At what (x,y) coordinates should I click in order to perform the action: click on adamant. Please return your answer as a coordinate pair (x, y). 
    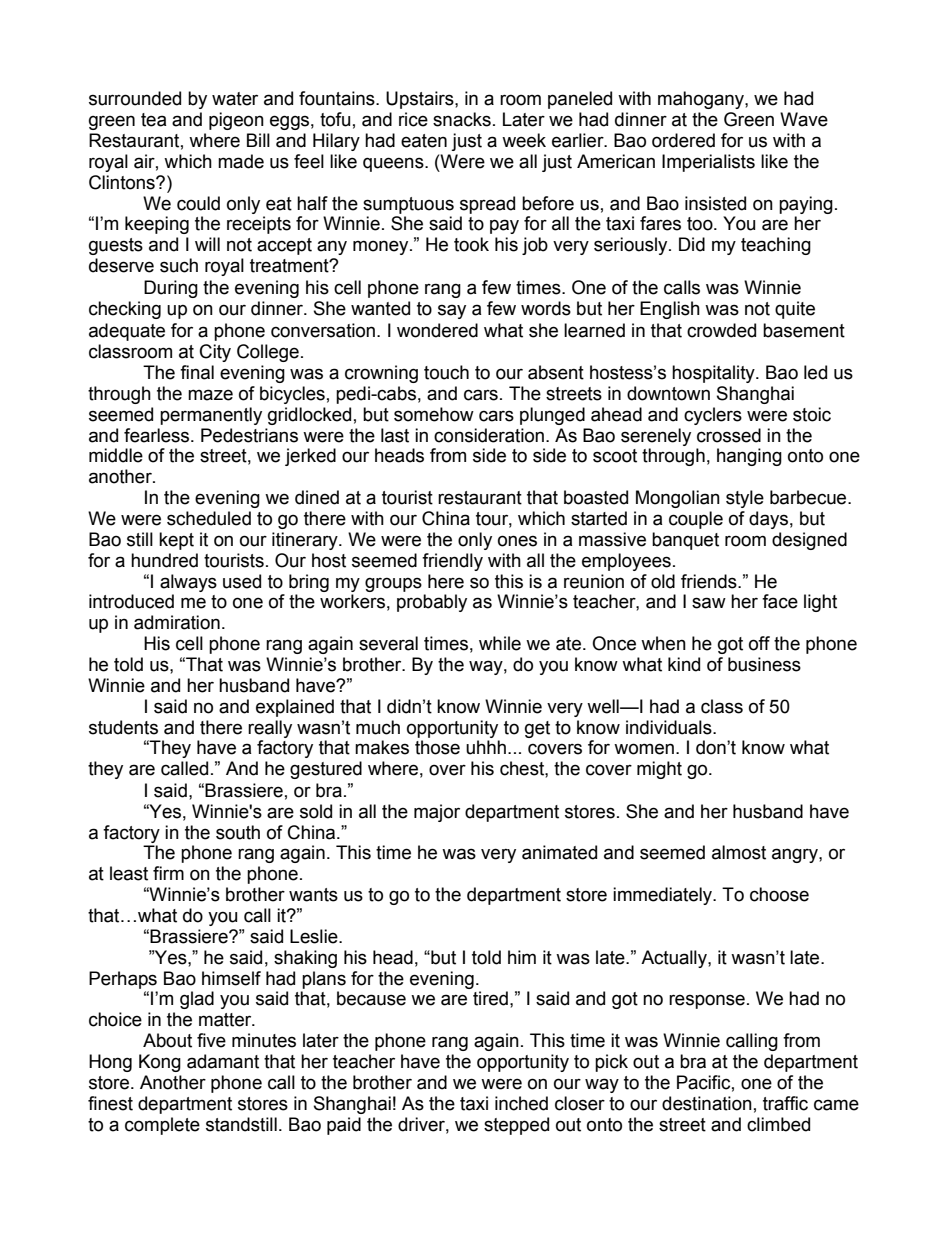
    Looking at the image, I should click on (223, 1061).
